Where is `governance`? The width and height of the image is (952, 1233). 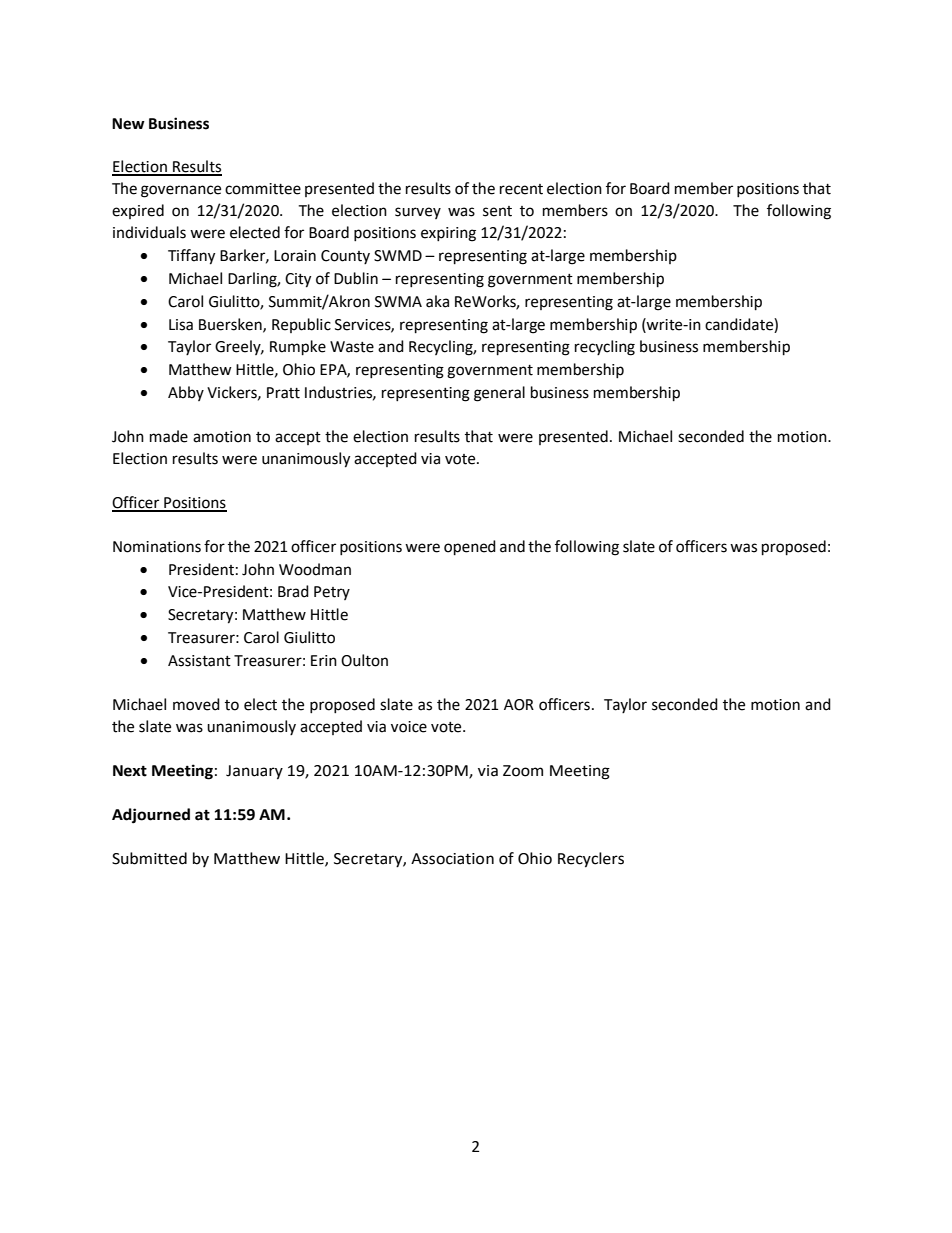 governance is located at coordinates (181, 191).
